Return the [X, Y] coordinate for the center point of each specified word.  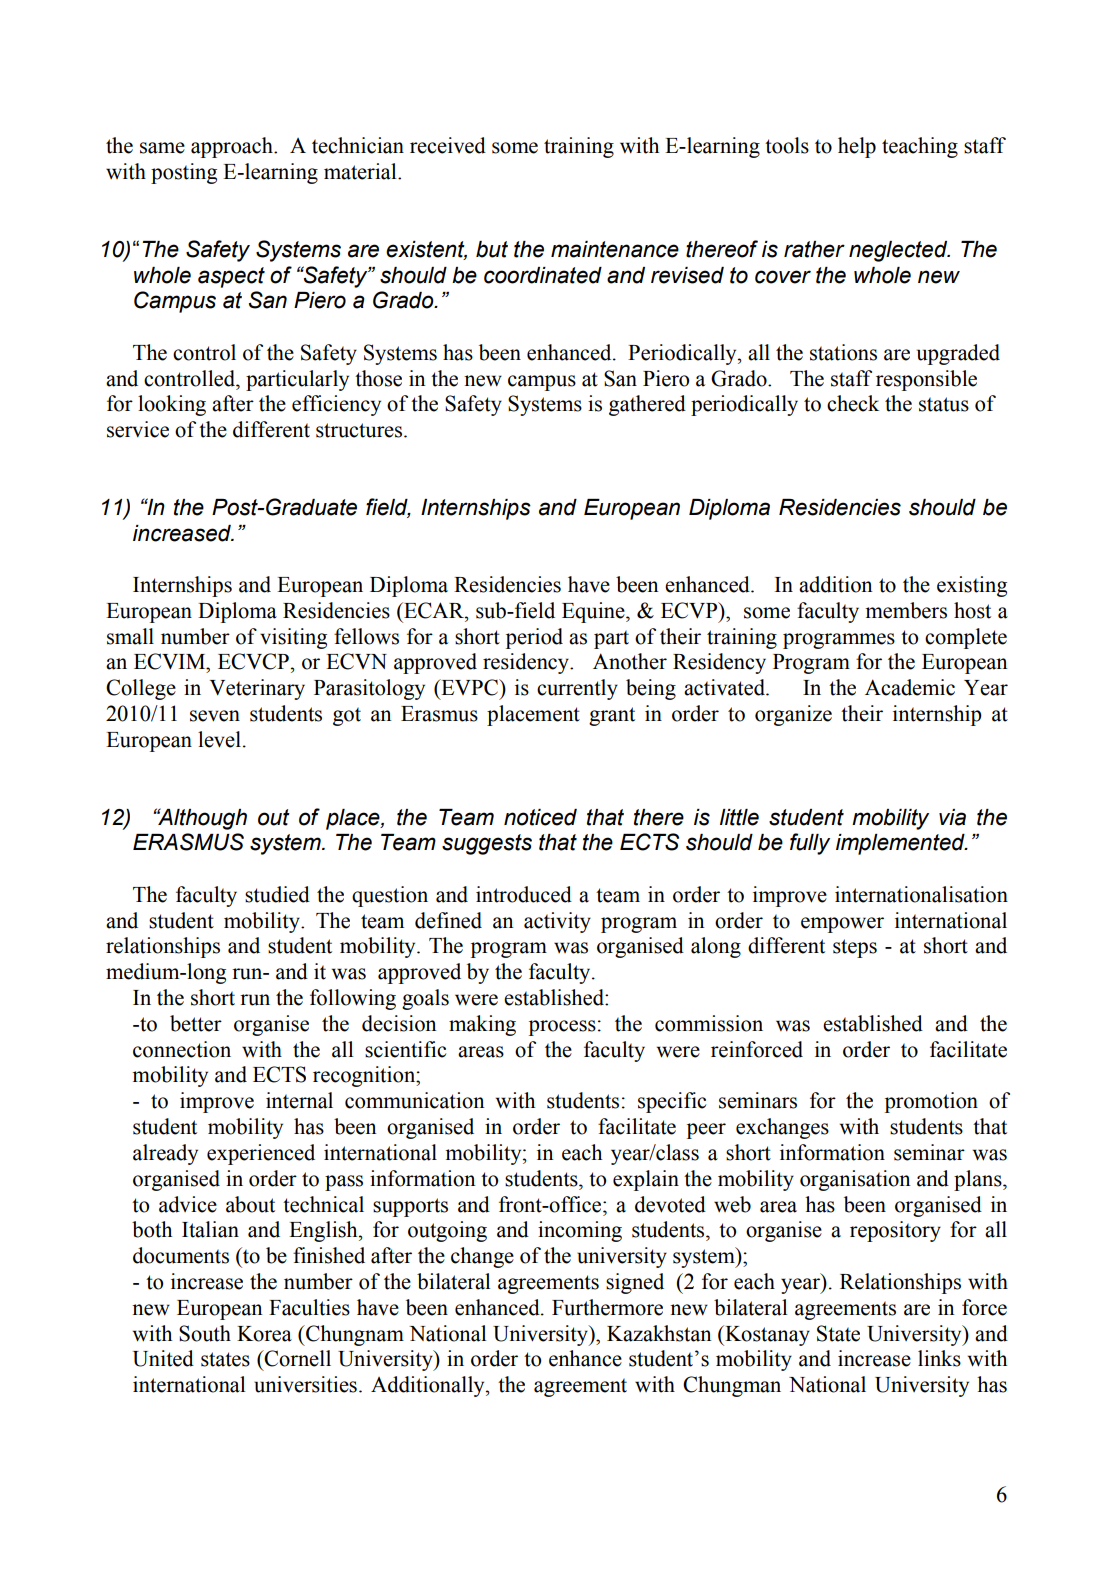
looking [172, 405]
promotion [931, 1102]
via [952, 817]
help [857, 147]
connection [182, 1049]
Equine [594, 612]
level [219, 739]
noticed [540, 817]
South [205, 1333]
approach [233, 147]
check [853, 403]
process [562, 1028]
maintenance [615, 249]
